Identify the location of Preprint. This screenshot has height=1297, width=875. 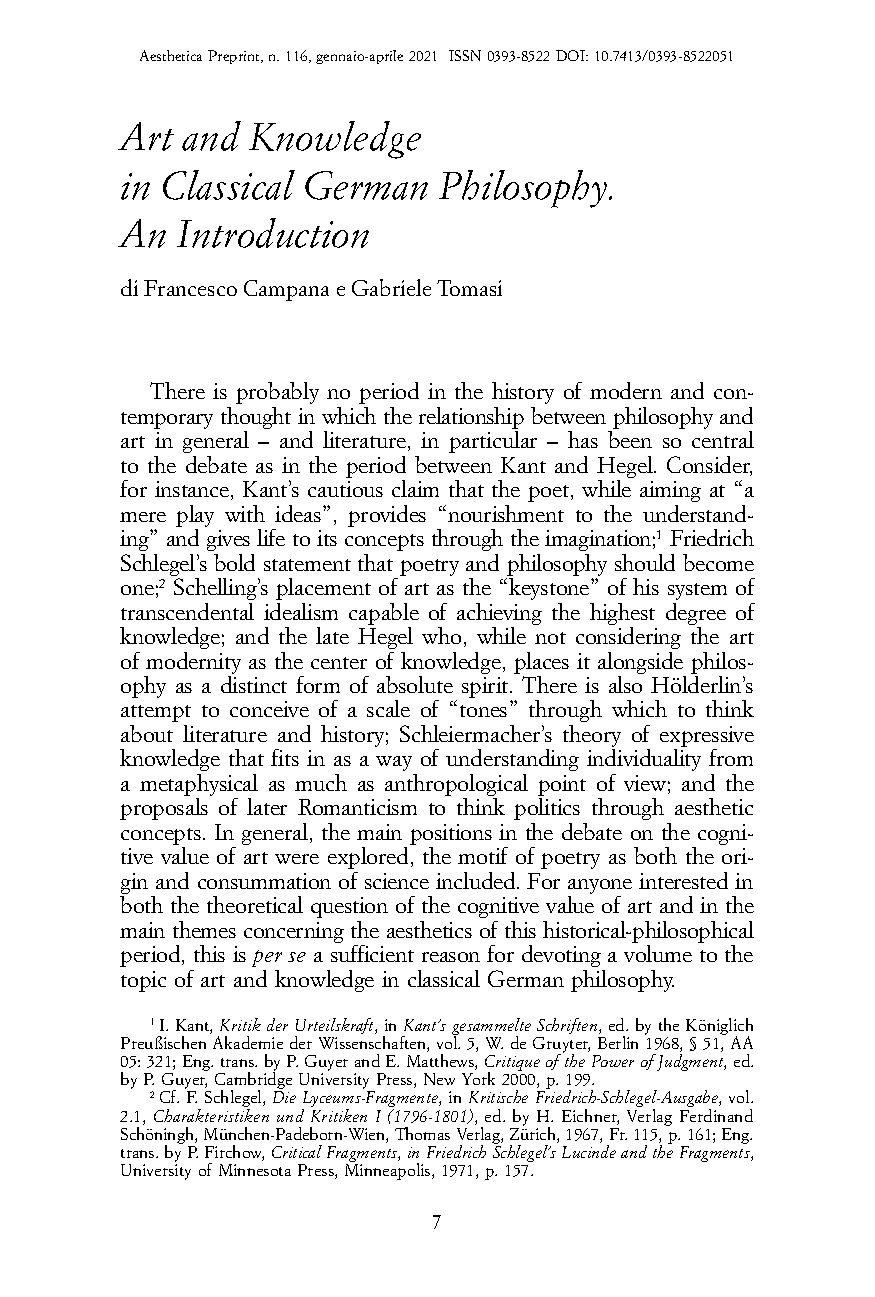
(235, 57).
